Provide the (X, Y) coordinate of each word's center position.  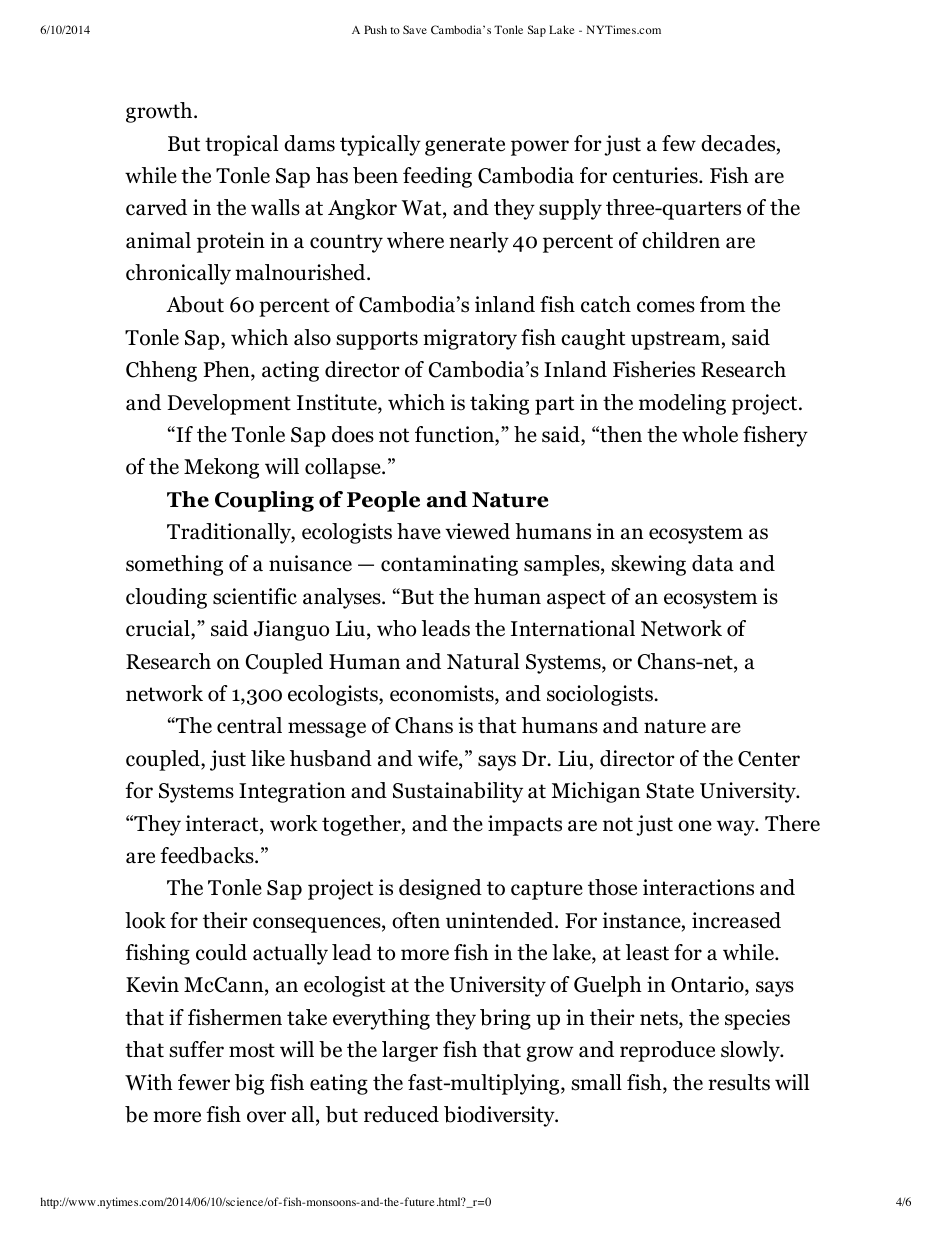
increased (736, 920)
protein (231, 242)
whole (710, 434)
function (455, 435)
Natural (483, 661)
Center (769, 759)
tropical (241, 145)
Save (415, 29)
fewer (204, 1082)
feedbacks (208, 855)
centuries (656, 175)
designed (440, 889)
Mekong (221, 468)
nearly (479, 242)
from (722, 304)
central (249, 725)
